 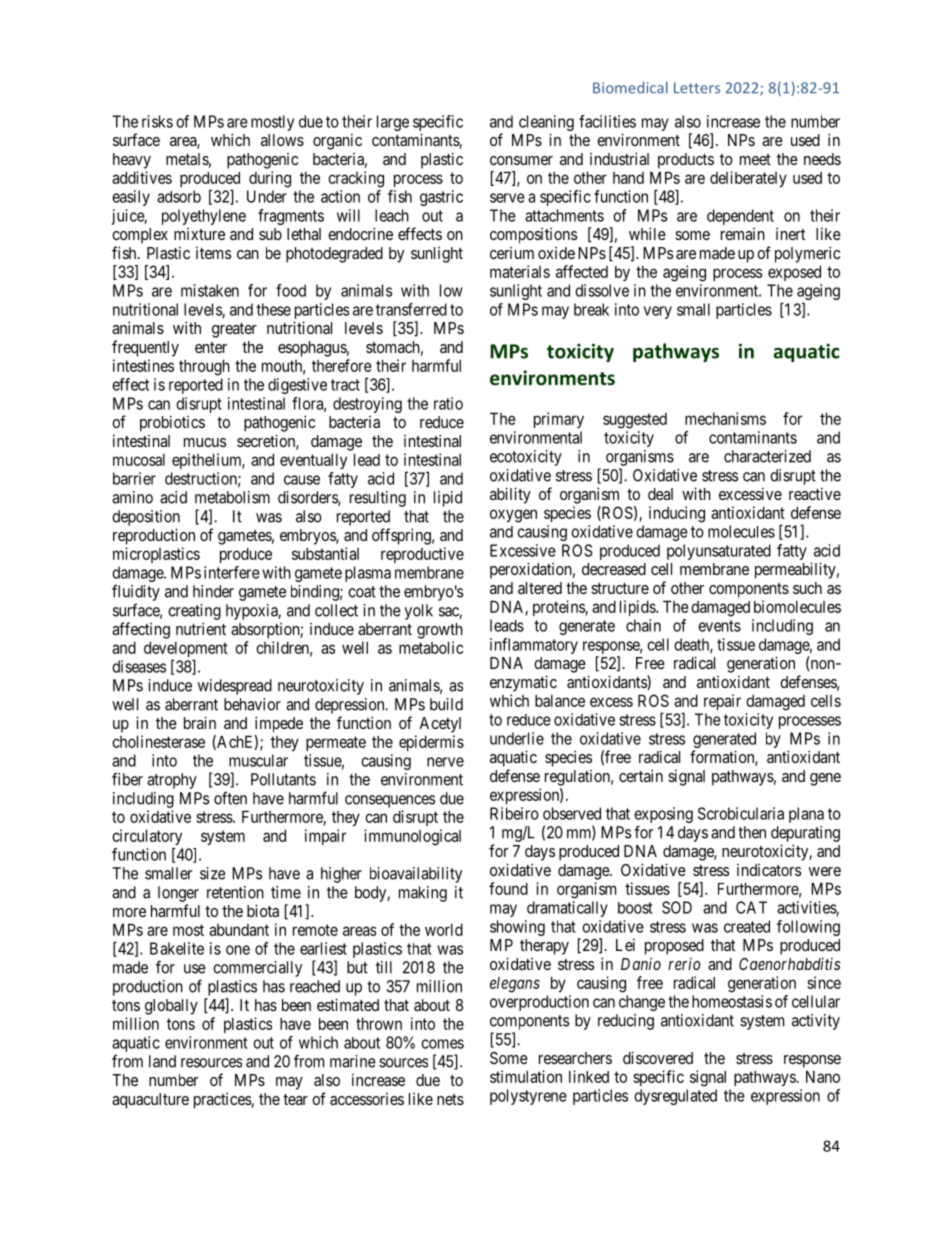 What do you see at coordinates (411, 309) in the page?
I see `transferred` at bounding box center [411, 309].
